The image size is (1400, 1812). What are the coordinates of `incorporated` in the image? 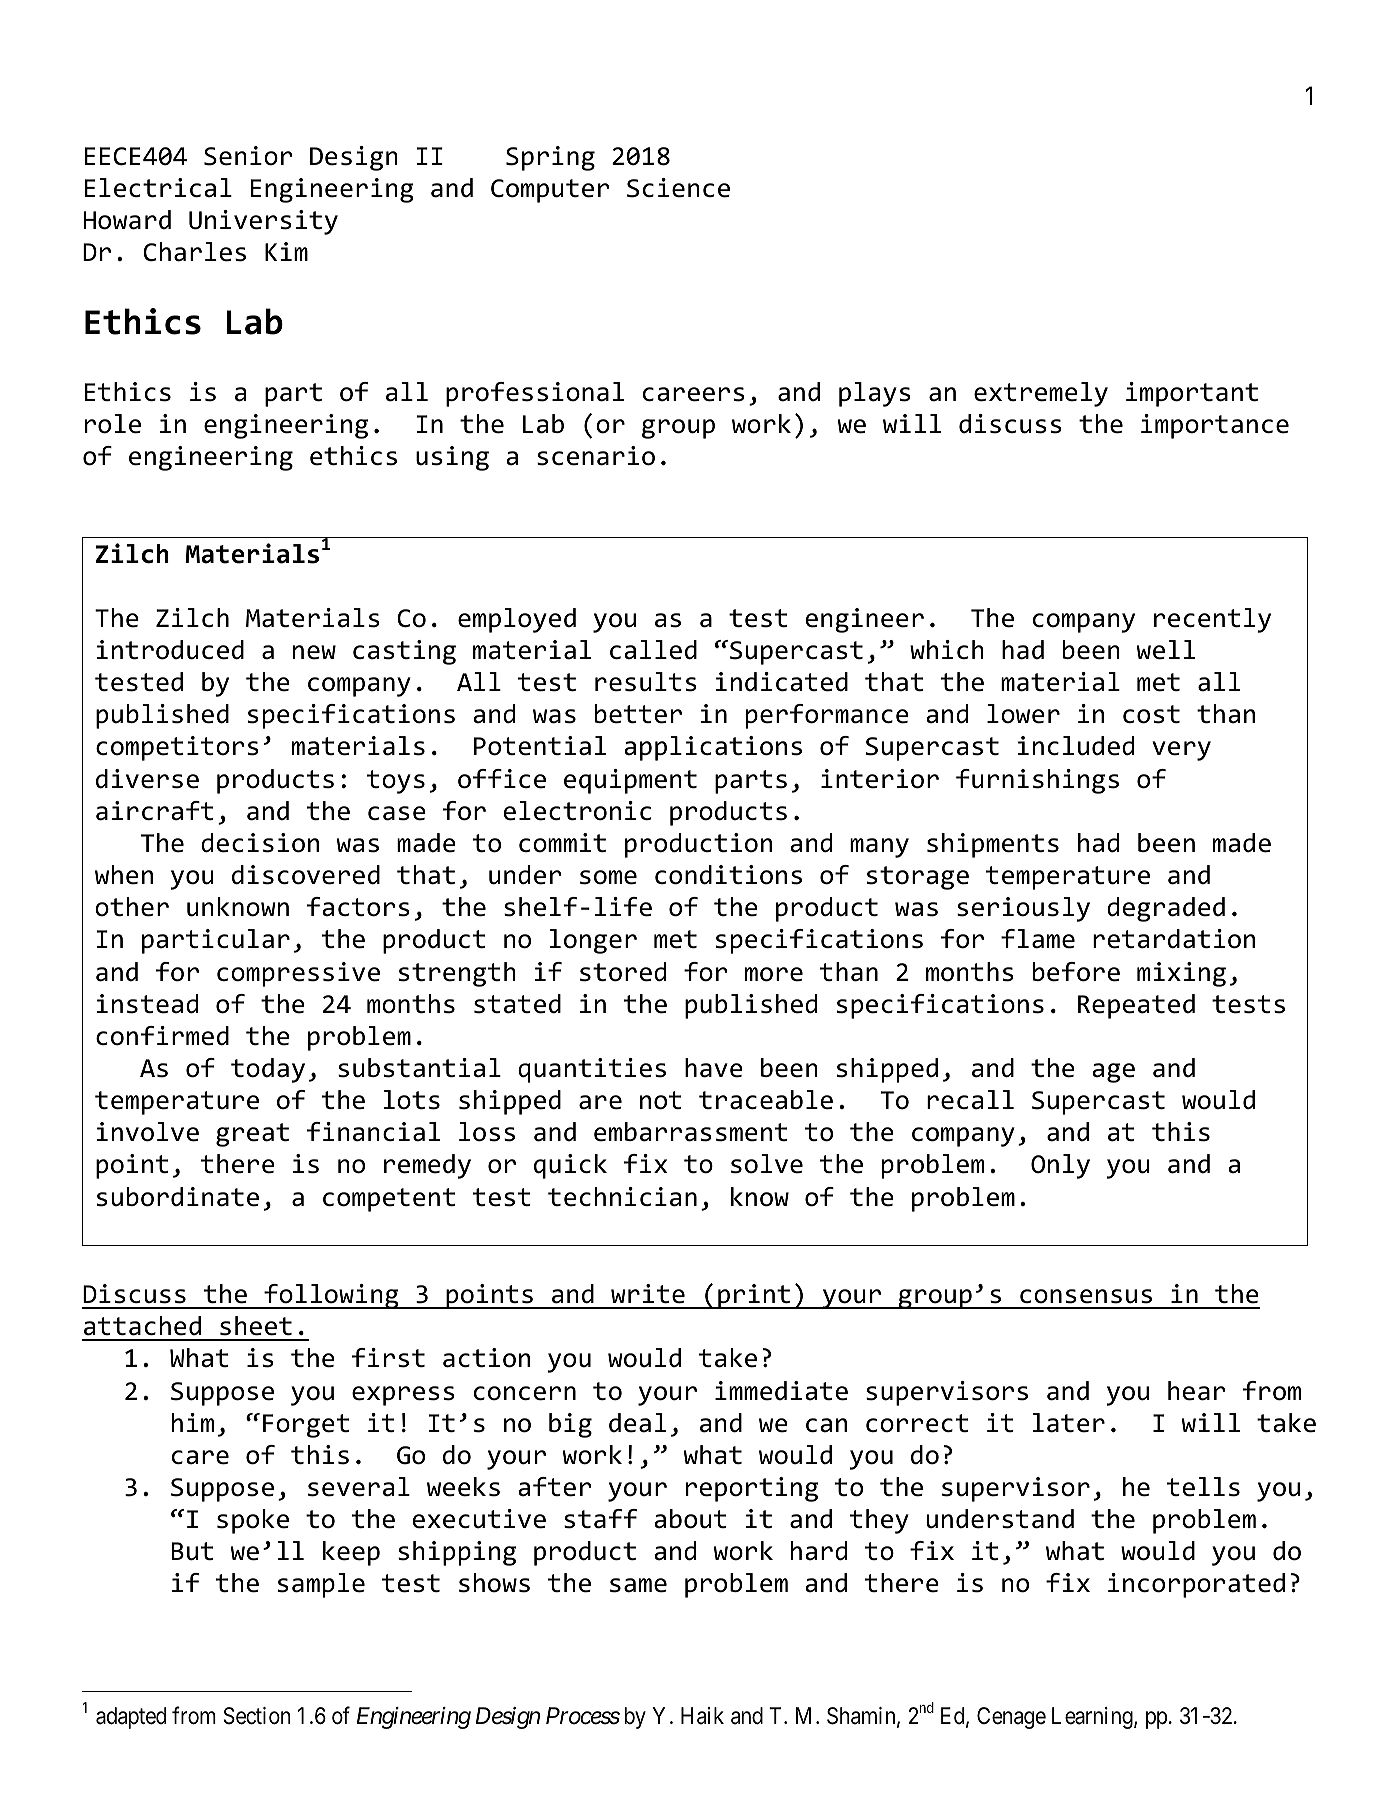 It's located at (1196, 1585).
